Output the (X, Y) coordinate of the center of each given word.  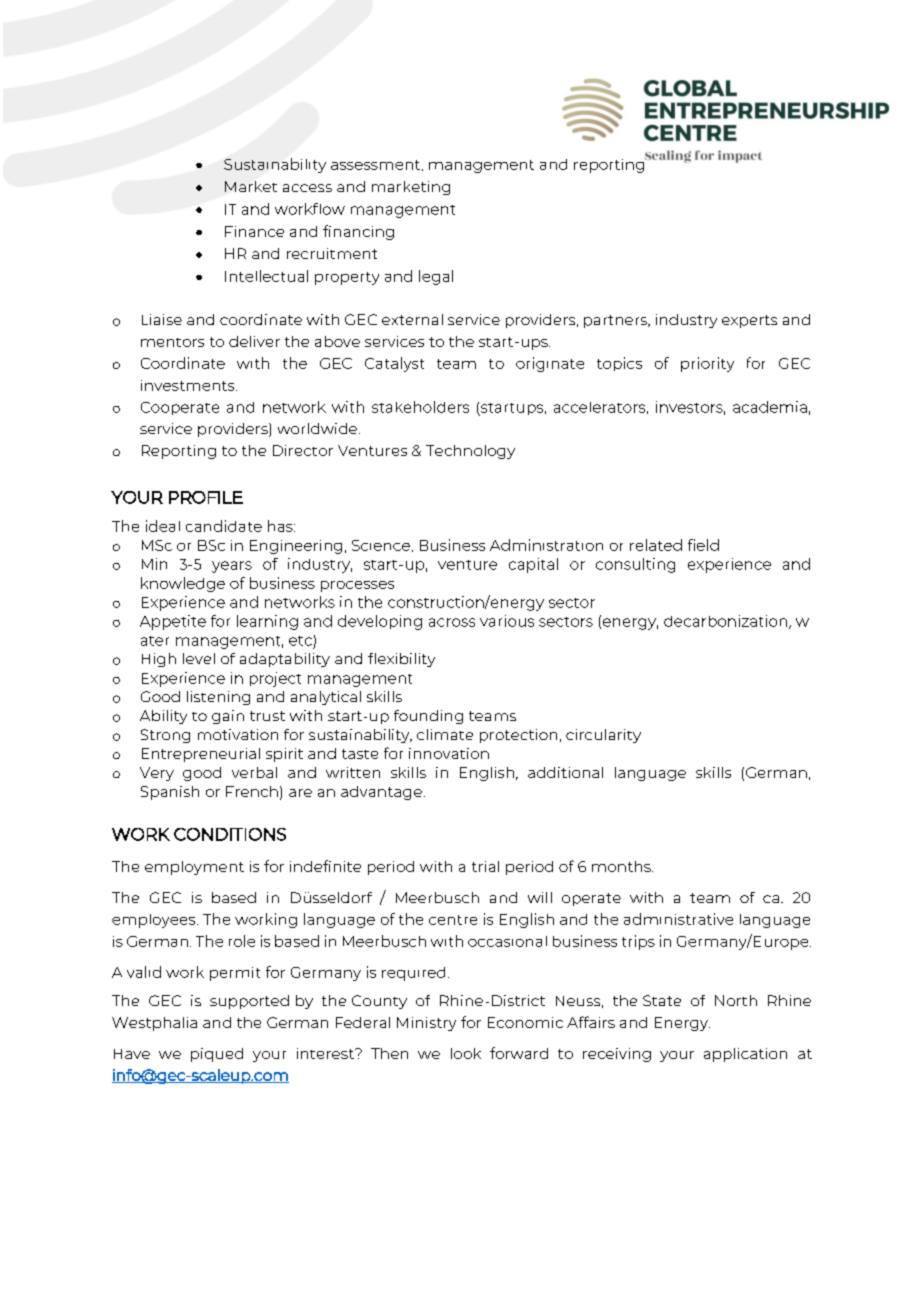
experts (749, 321)
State (662, 1000)
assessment (377, 165)
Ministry (426, 1024)
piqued (217, 1055)
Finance (254, 231)
